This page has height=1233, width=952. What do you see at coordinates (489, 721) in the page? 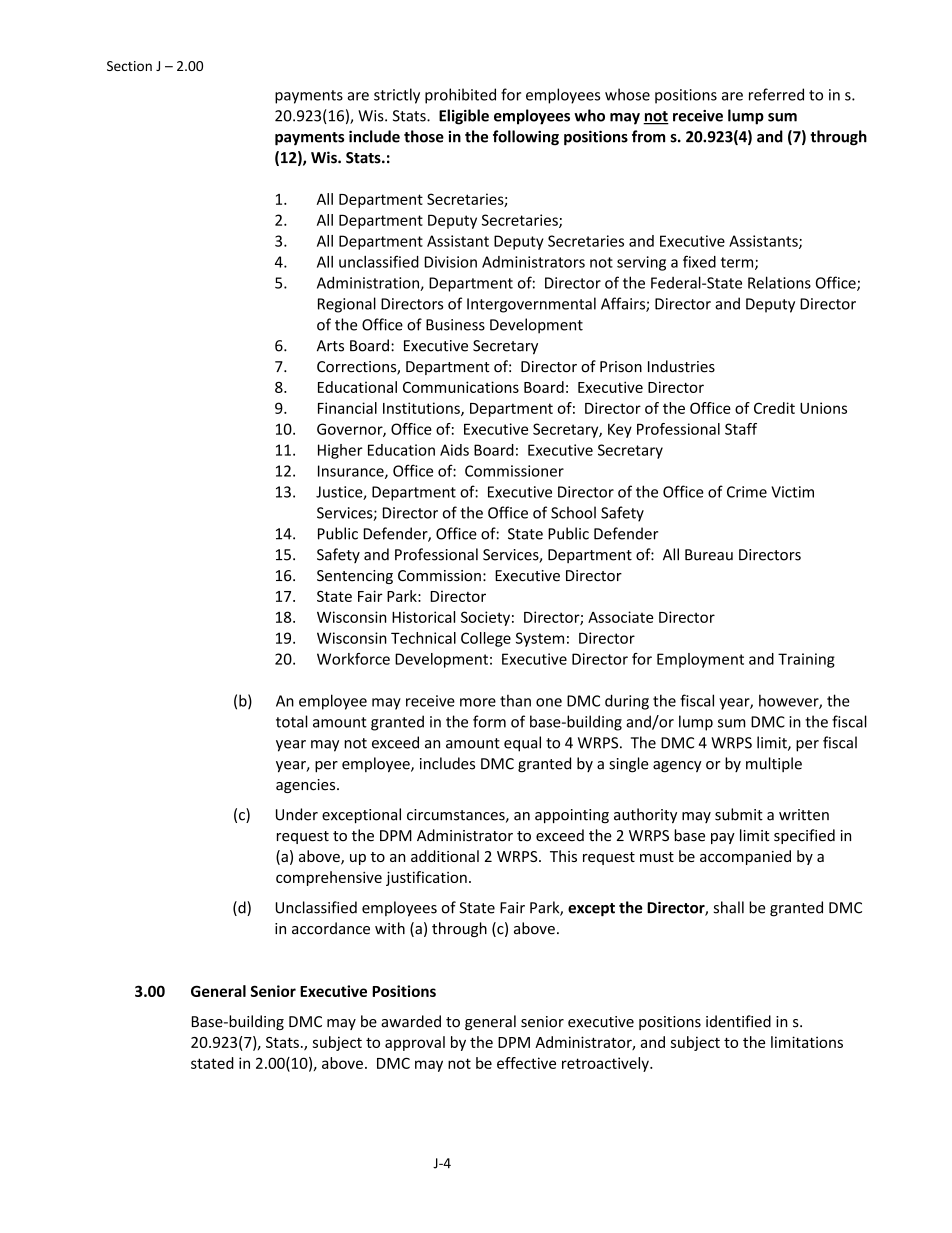
I see `form` at bounding box center [489, 721].
